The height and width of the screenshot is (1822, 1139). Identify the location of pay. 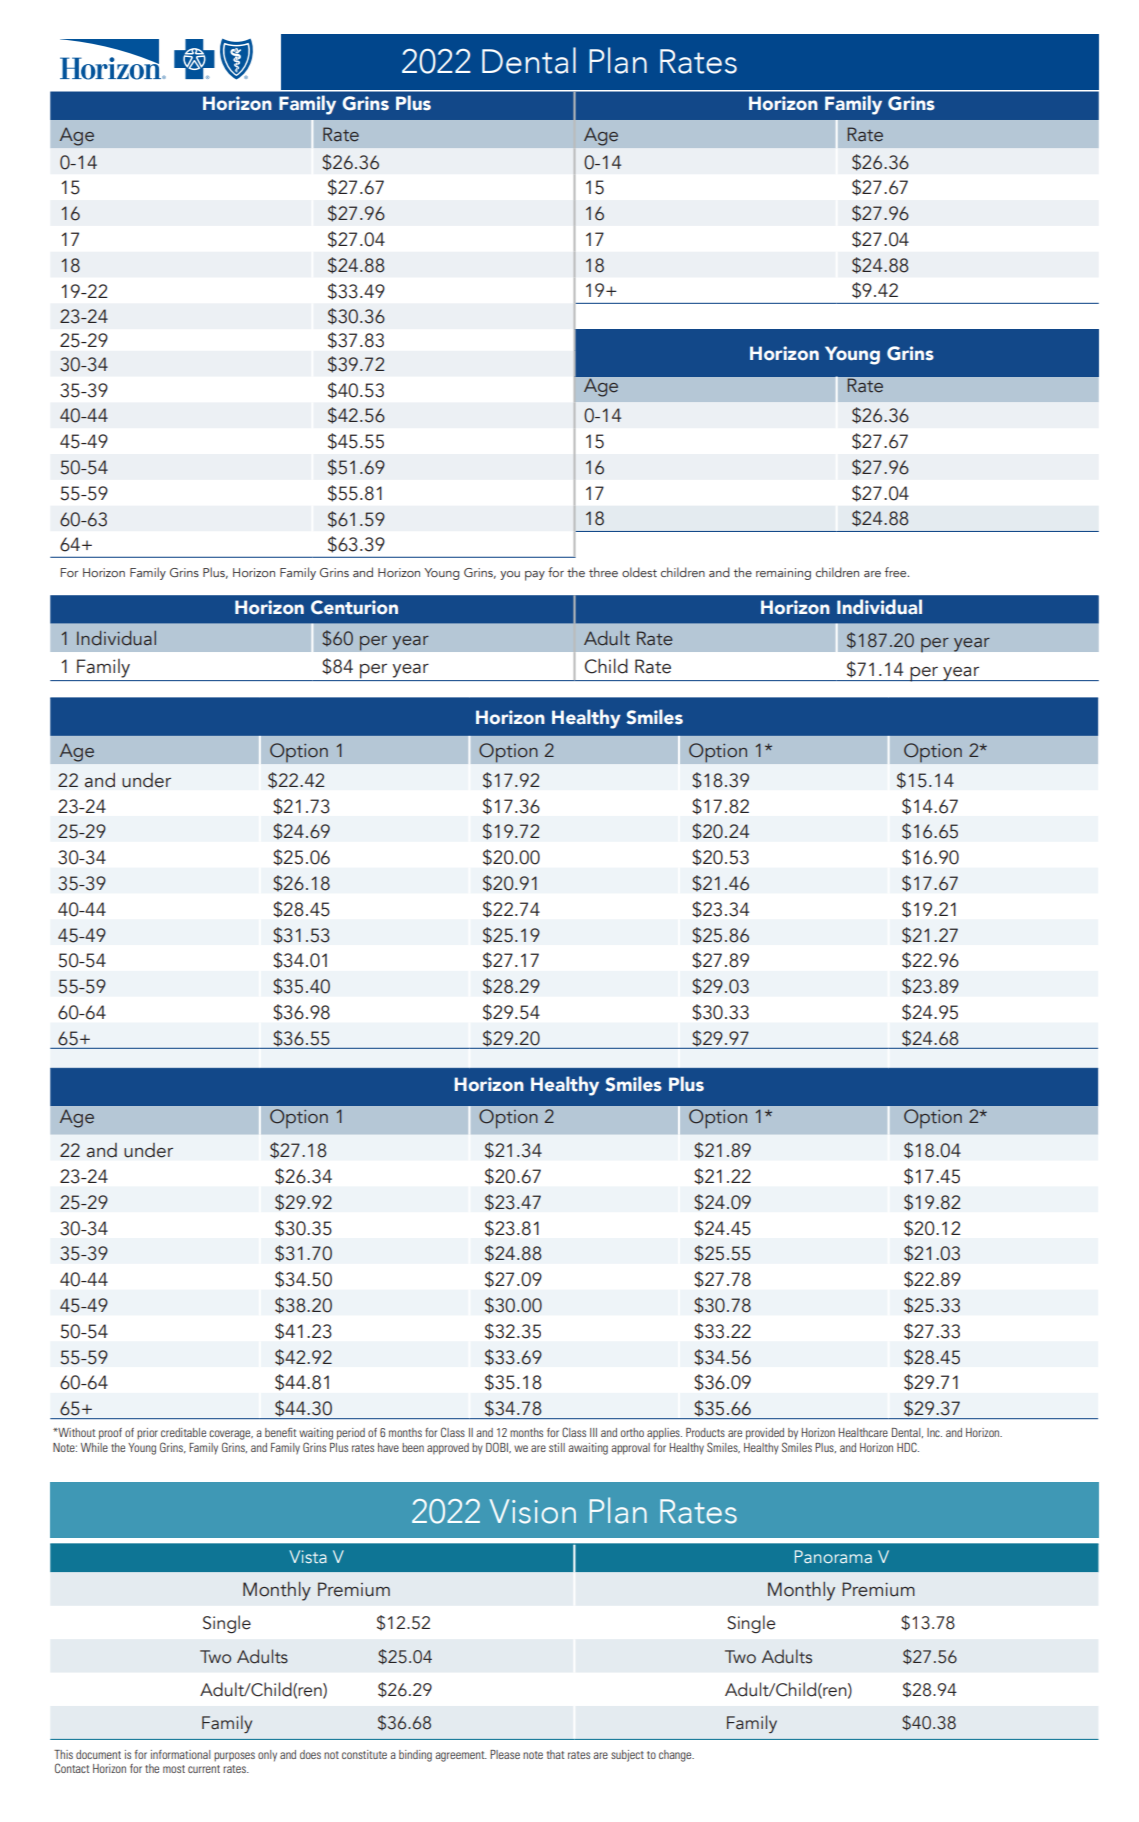
(535, 576).
